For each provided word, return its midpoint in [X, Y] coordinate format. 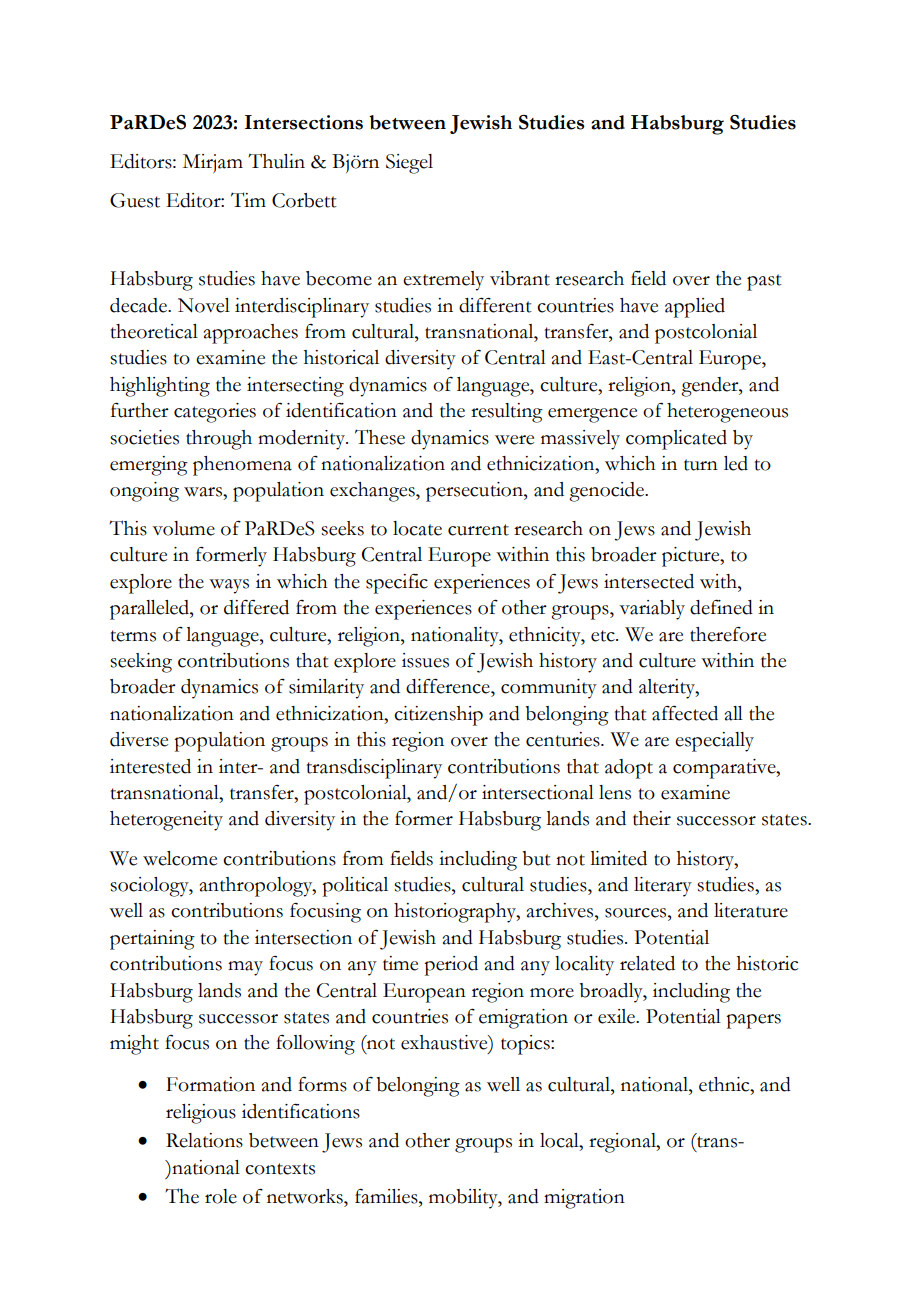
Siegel [409, 164]
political [355, 887]
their [652, 818]
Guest [135, 200]
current [478, 530]
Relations [204, 1140]
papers [753, 1021]
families [387, 1196]
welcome [180, 858]
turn [701, 465]
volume [183, 528]
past [764, 282]
